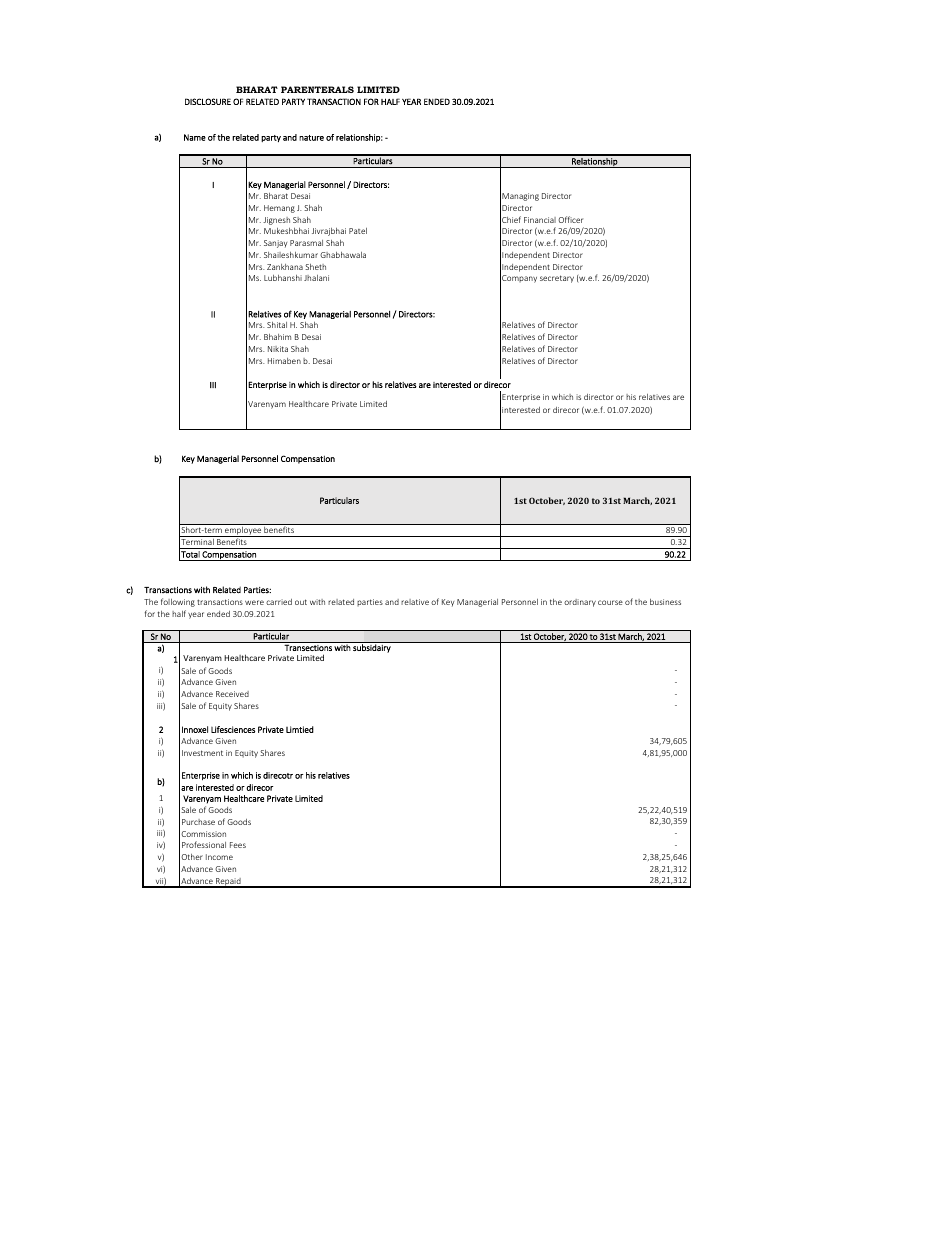  I want to click on were, so click(254, 602).
